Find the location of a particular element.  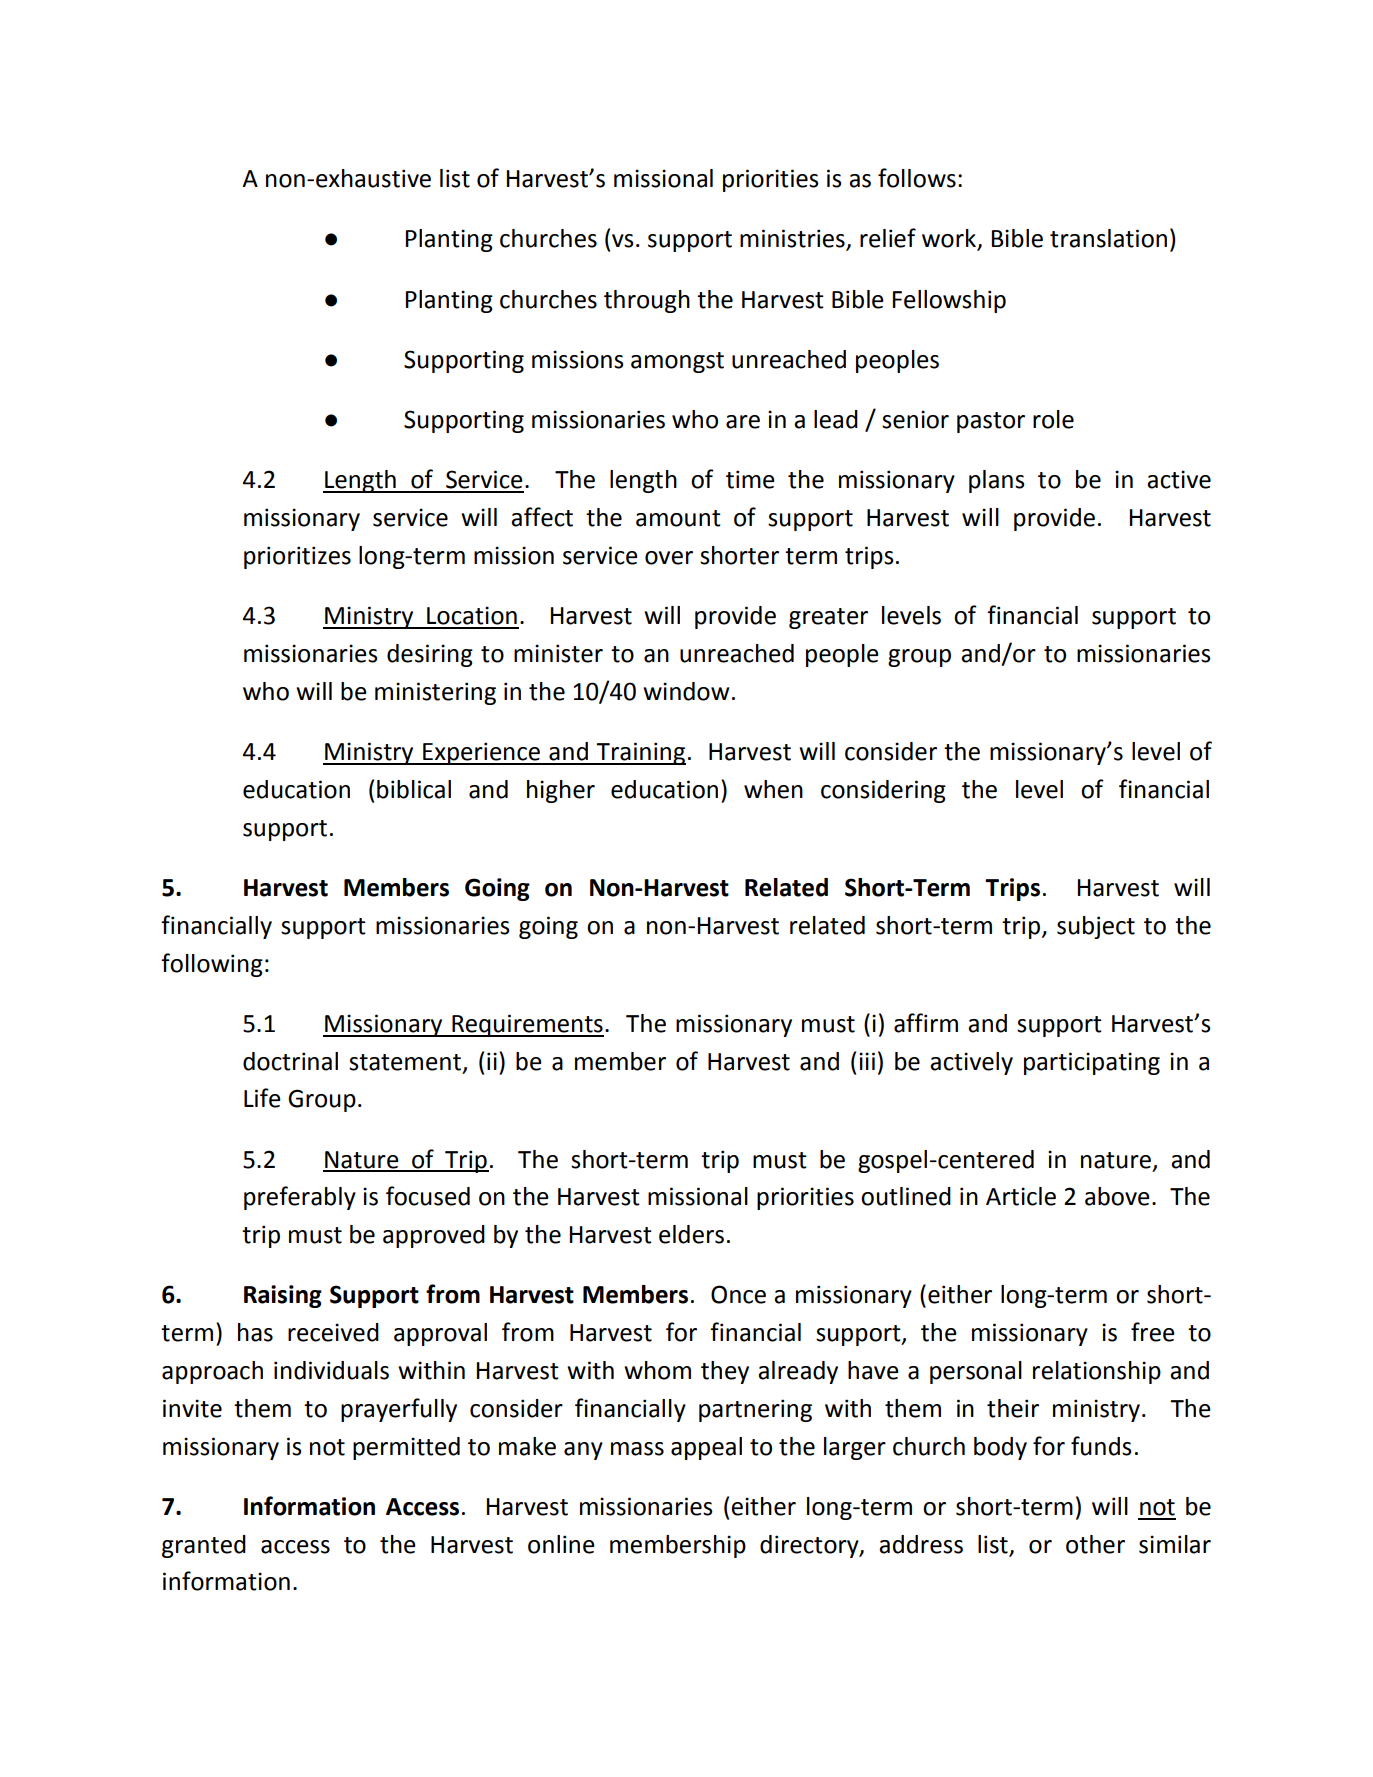

Training is located at coordinates (640, 753).
